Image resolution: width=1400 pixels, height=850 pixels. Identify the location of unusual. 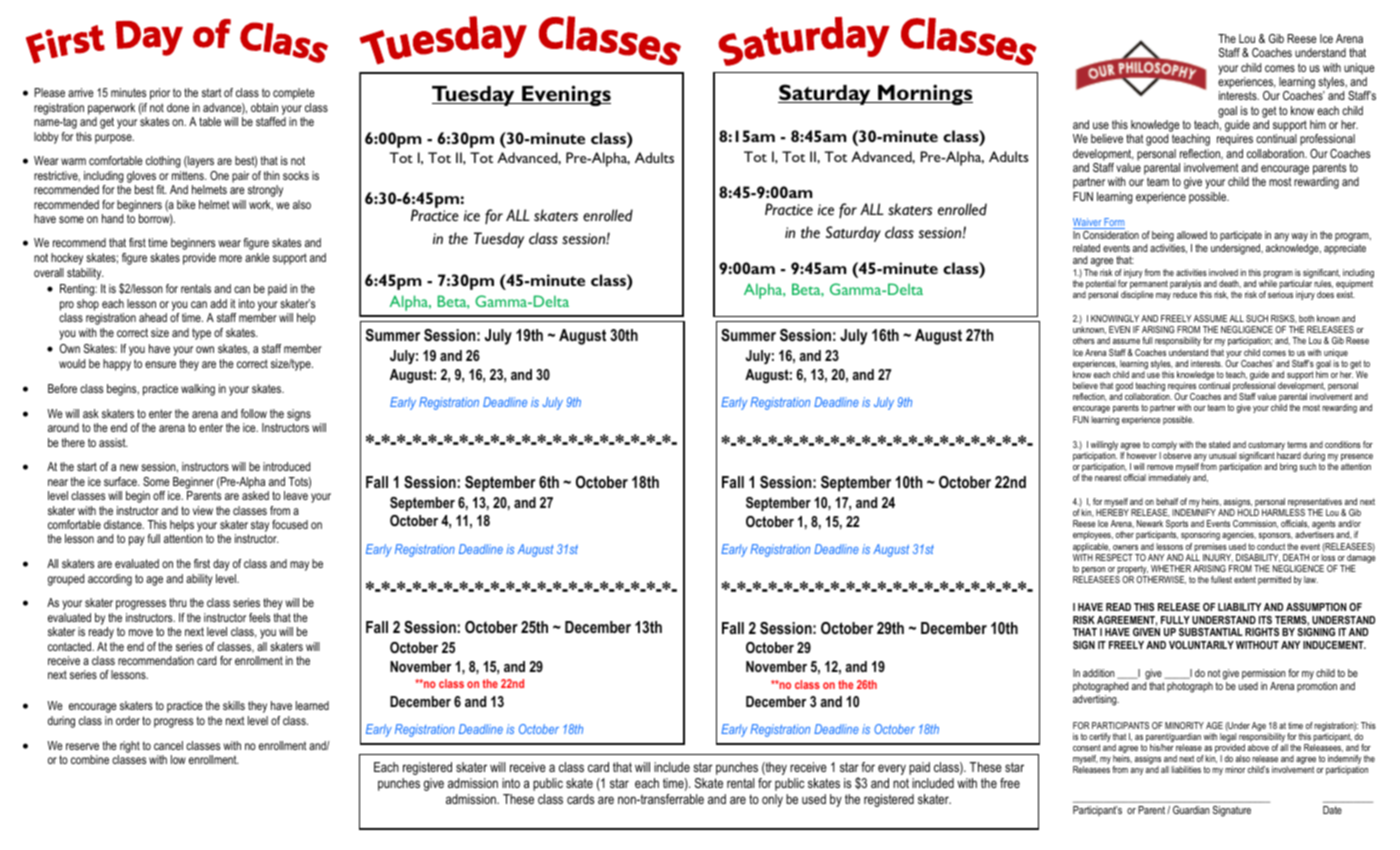
(1222, 455).
